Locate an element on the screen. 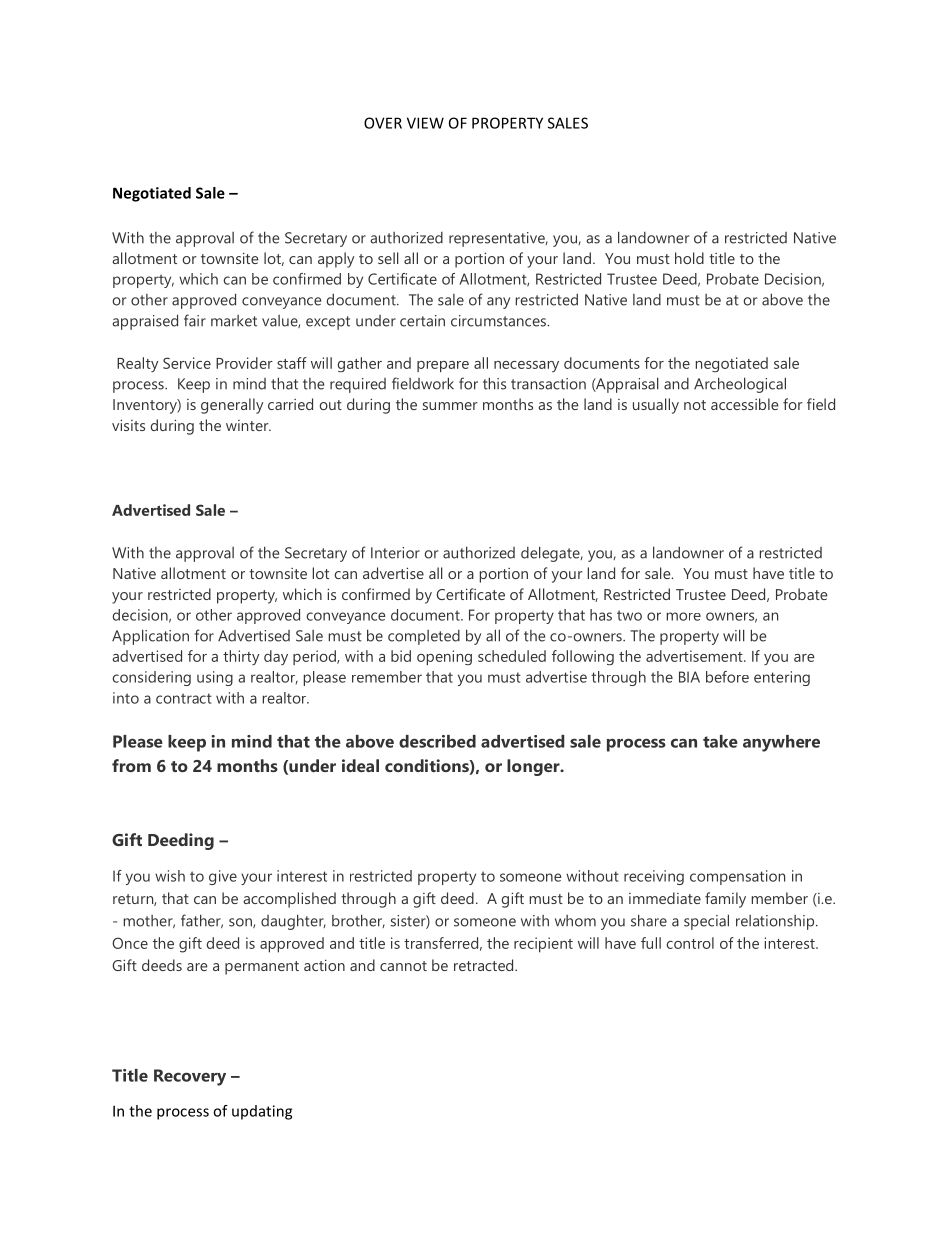 The image size is (952, 1233). certain is located at coordinates (422, 321).
